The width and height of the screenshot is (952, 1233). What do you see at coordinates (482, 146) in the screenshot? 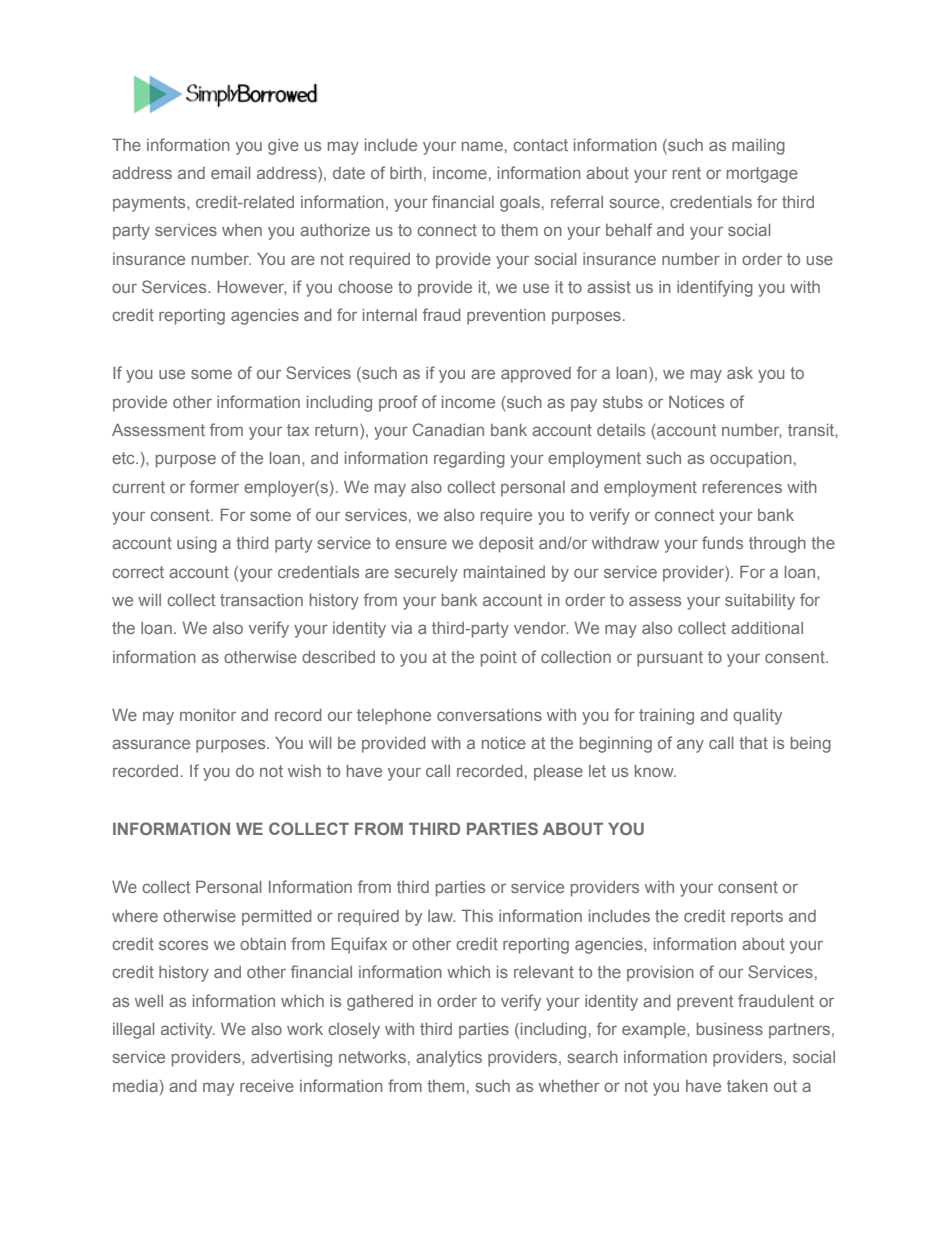
I see `name` at bounding box center [482, 146].
